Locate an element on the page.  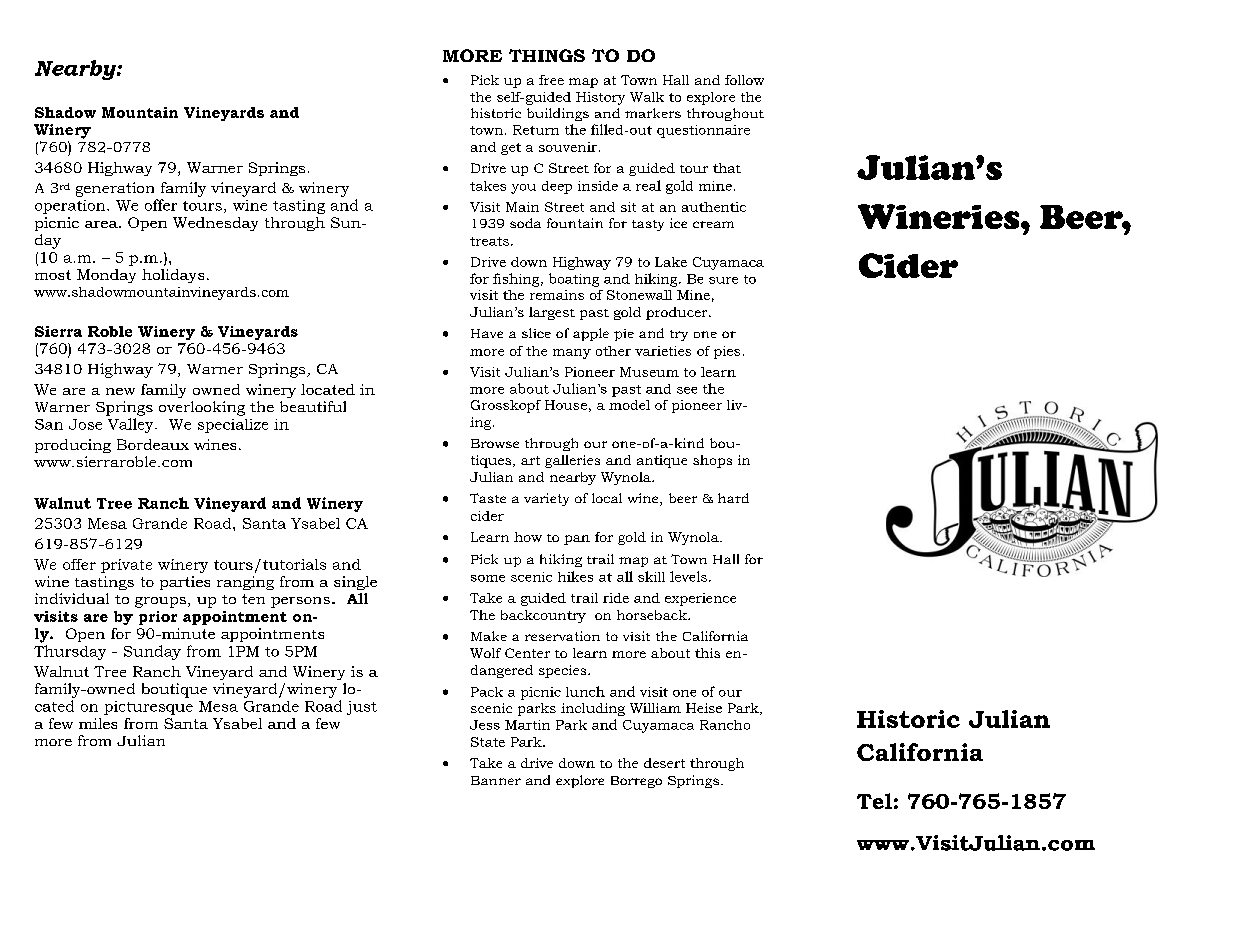
holidays is located at coordinates (173, 276).
